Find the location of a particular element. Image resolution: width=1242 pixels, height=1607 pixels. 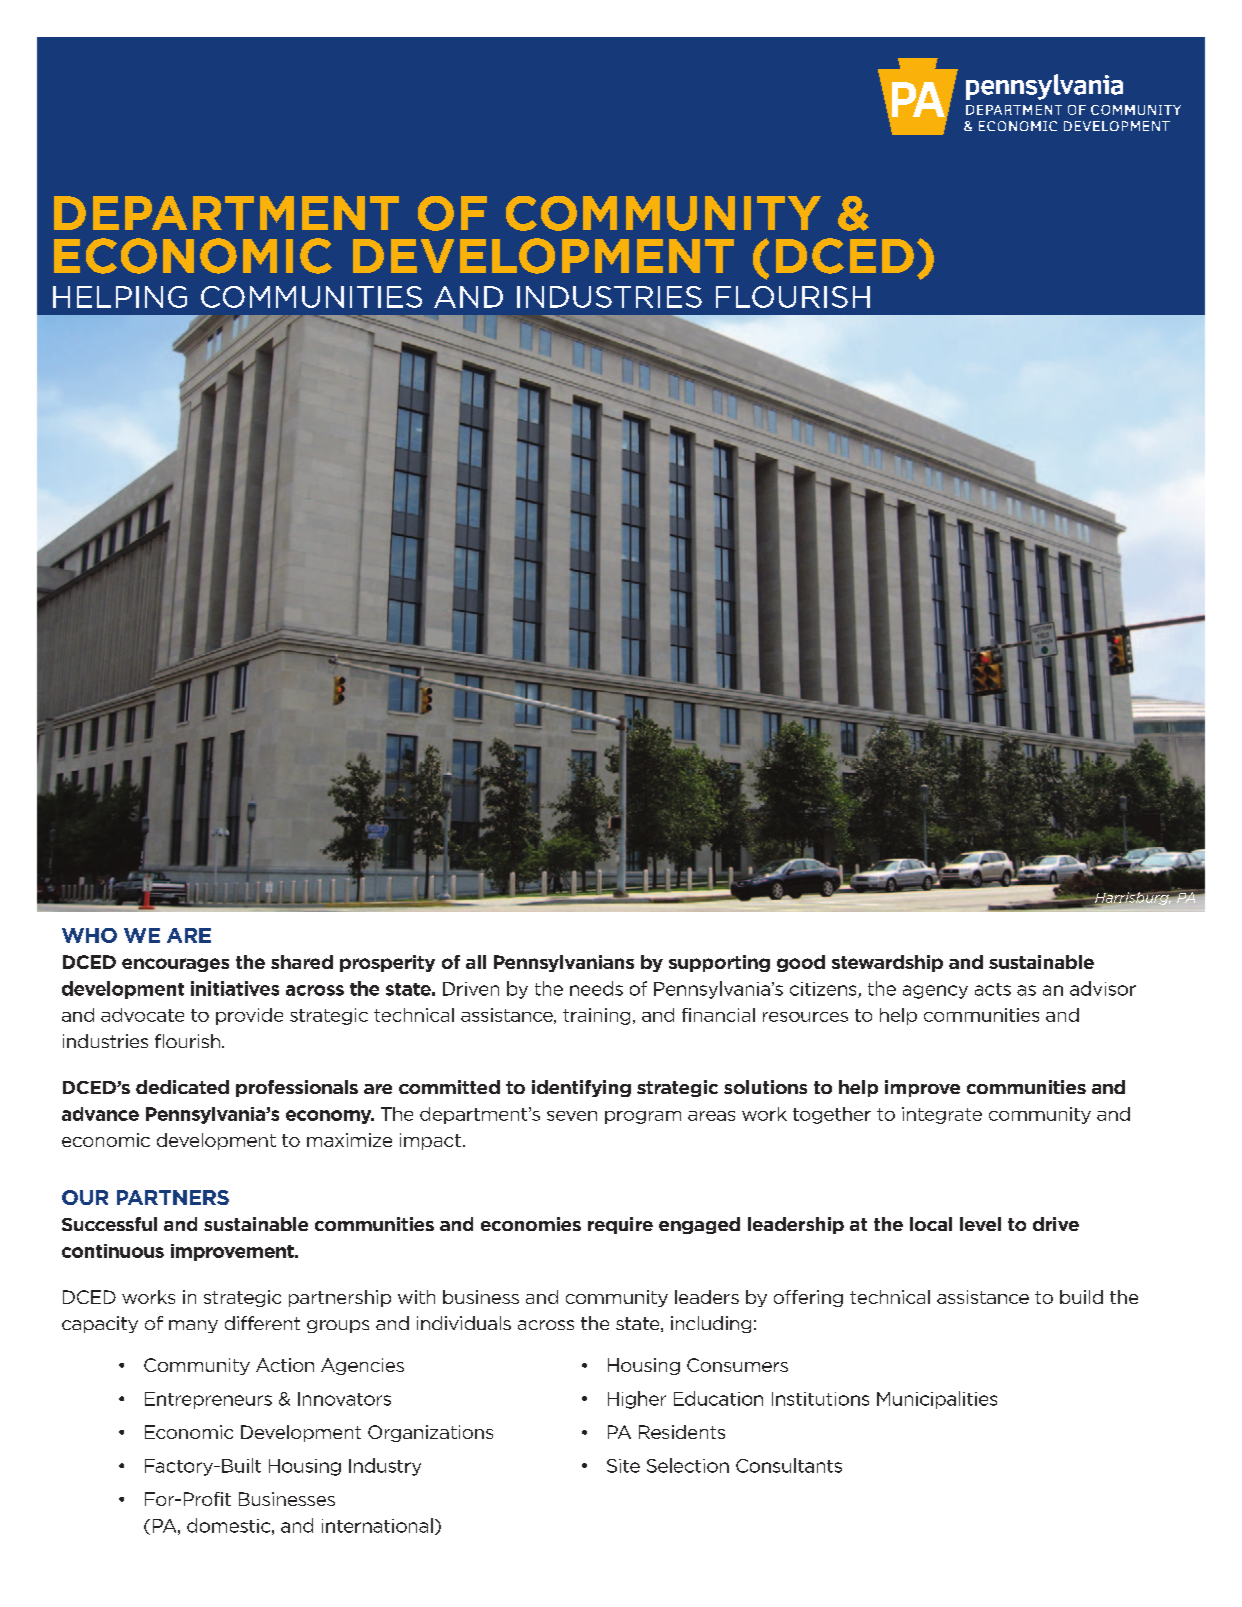

build is located at coordinates (1081, 1297).
